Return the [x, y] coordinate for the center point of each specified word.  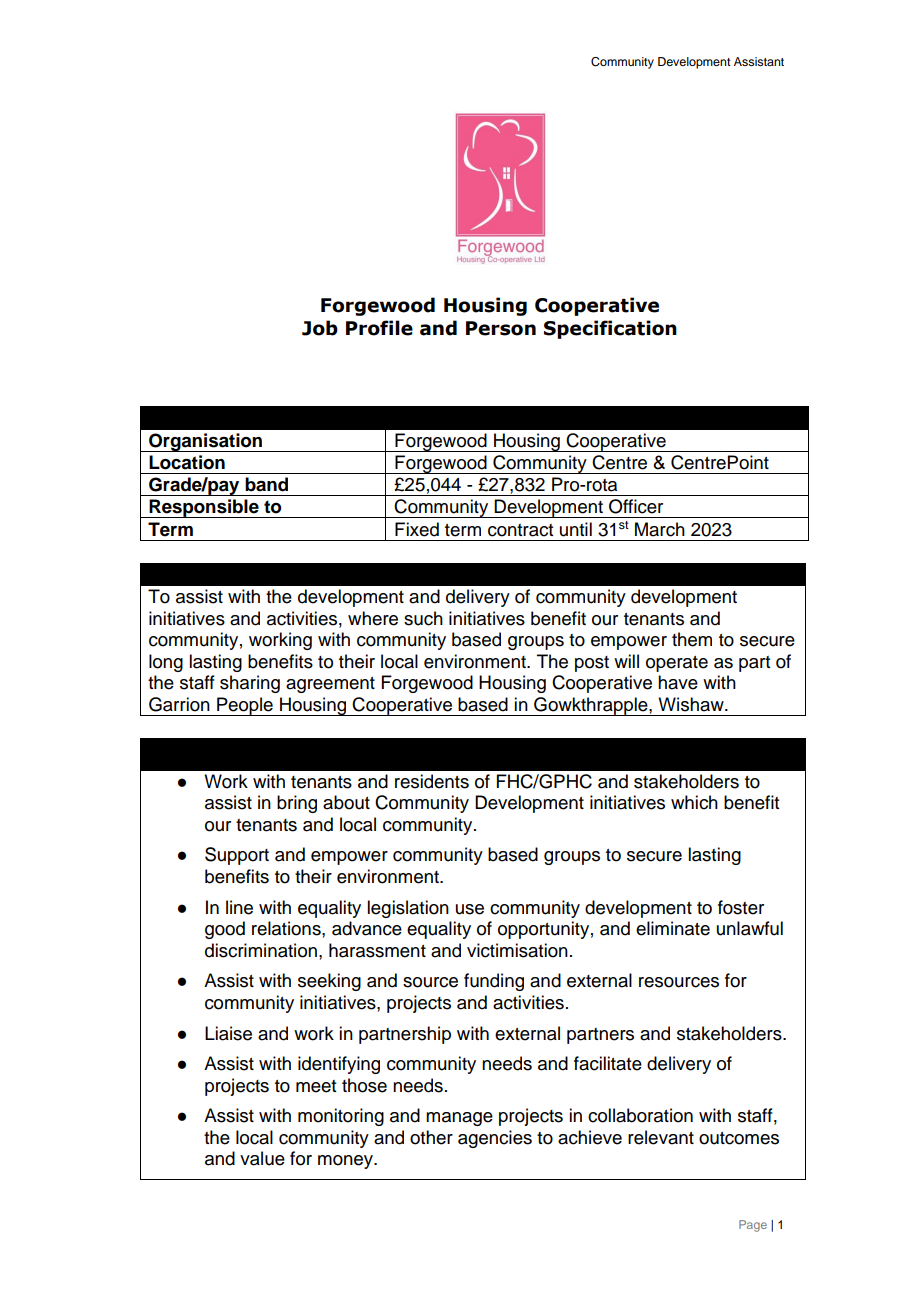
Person [501, 328]
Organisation [206, 442]
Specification [610, 329]
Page [753, 1226]
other [431, 1137]
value [262, 1158]
